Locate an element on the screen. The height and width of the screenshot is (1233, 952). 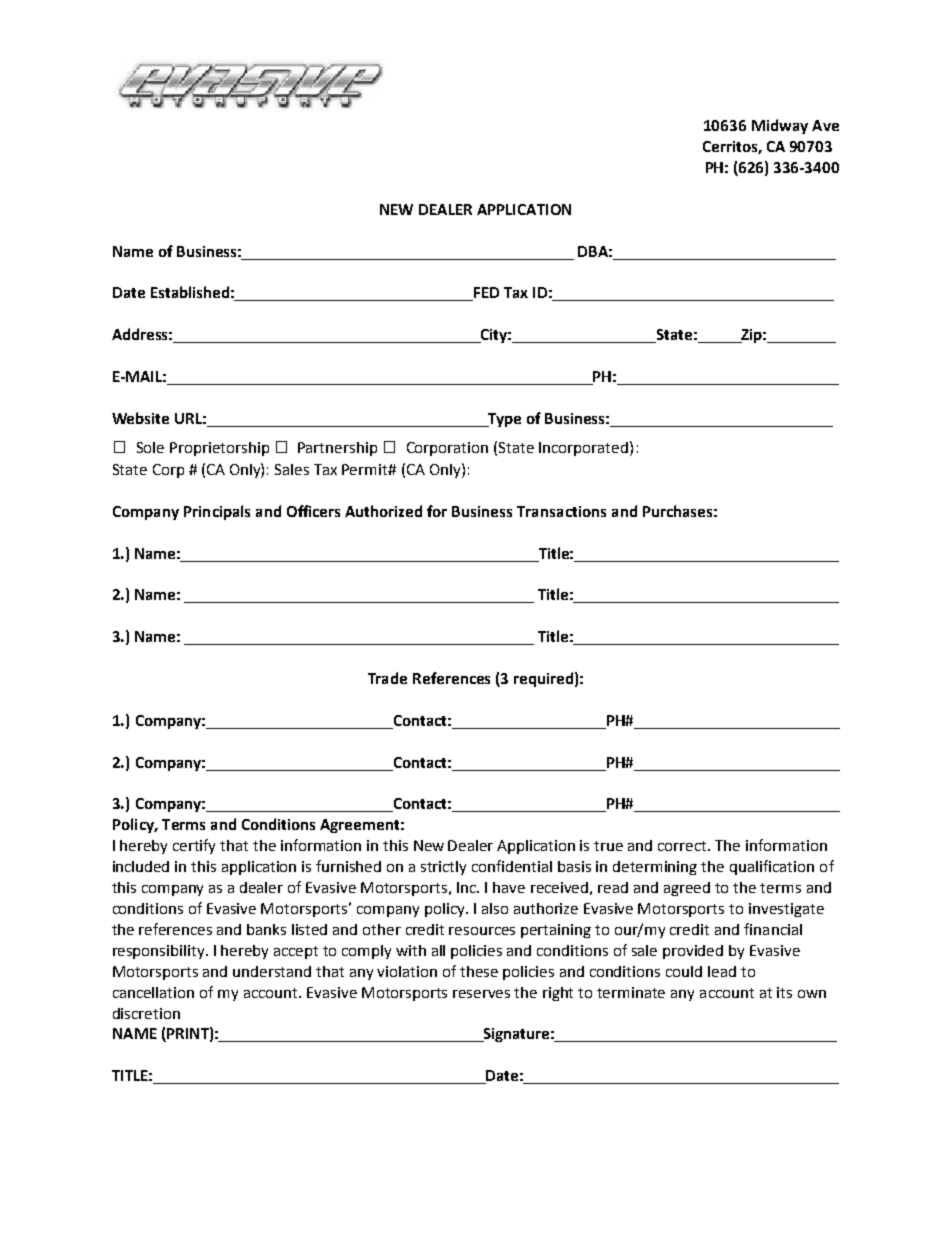
understand is located at coordinates (272, 971).
